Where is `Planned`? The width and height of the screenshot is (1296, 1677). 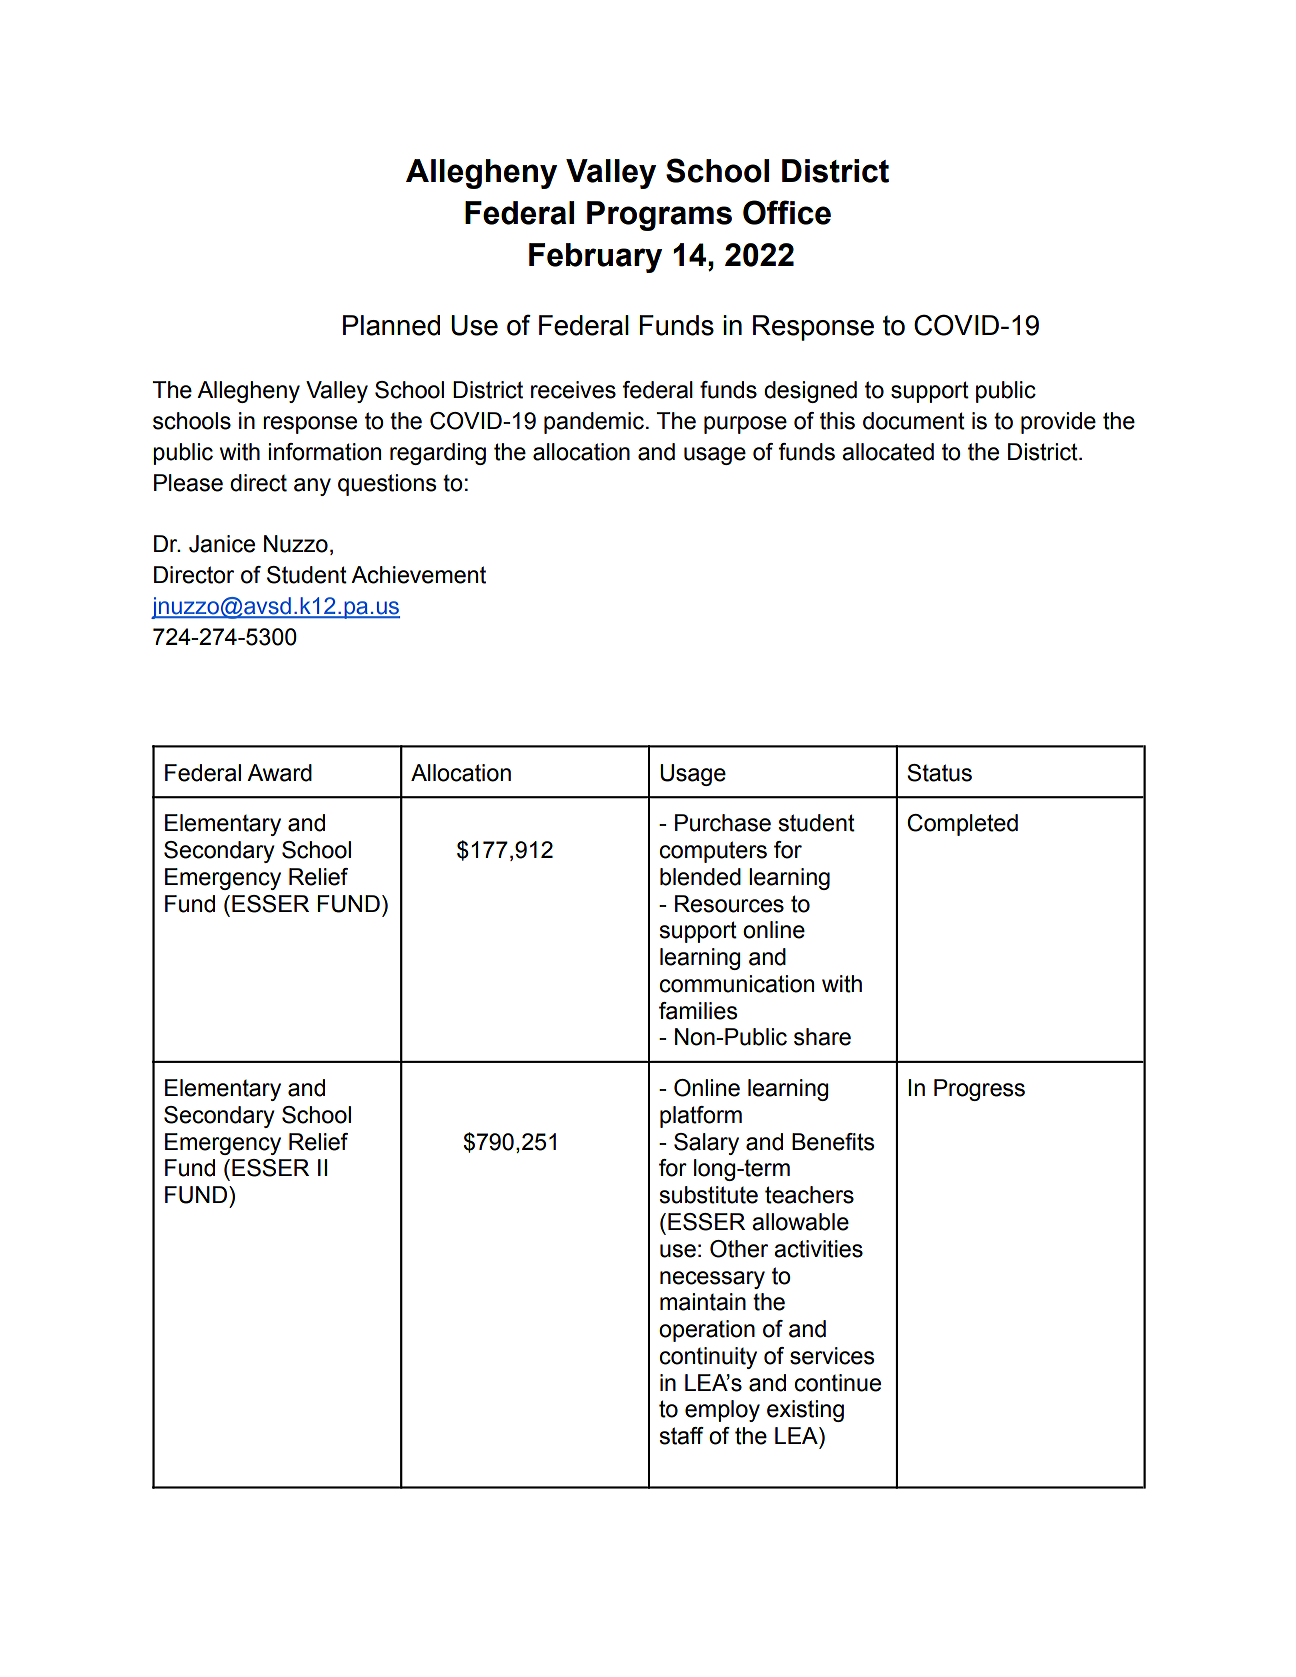
Planned is located at coordinates (391, 325).
